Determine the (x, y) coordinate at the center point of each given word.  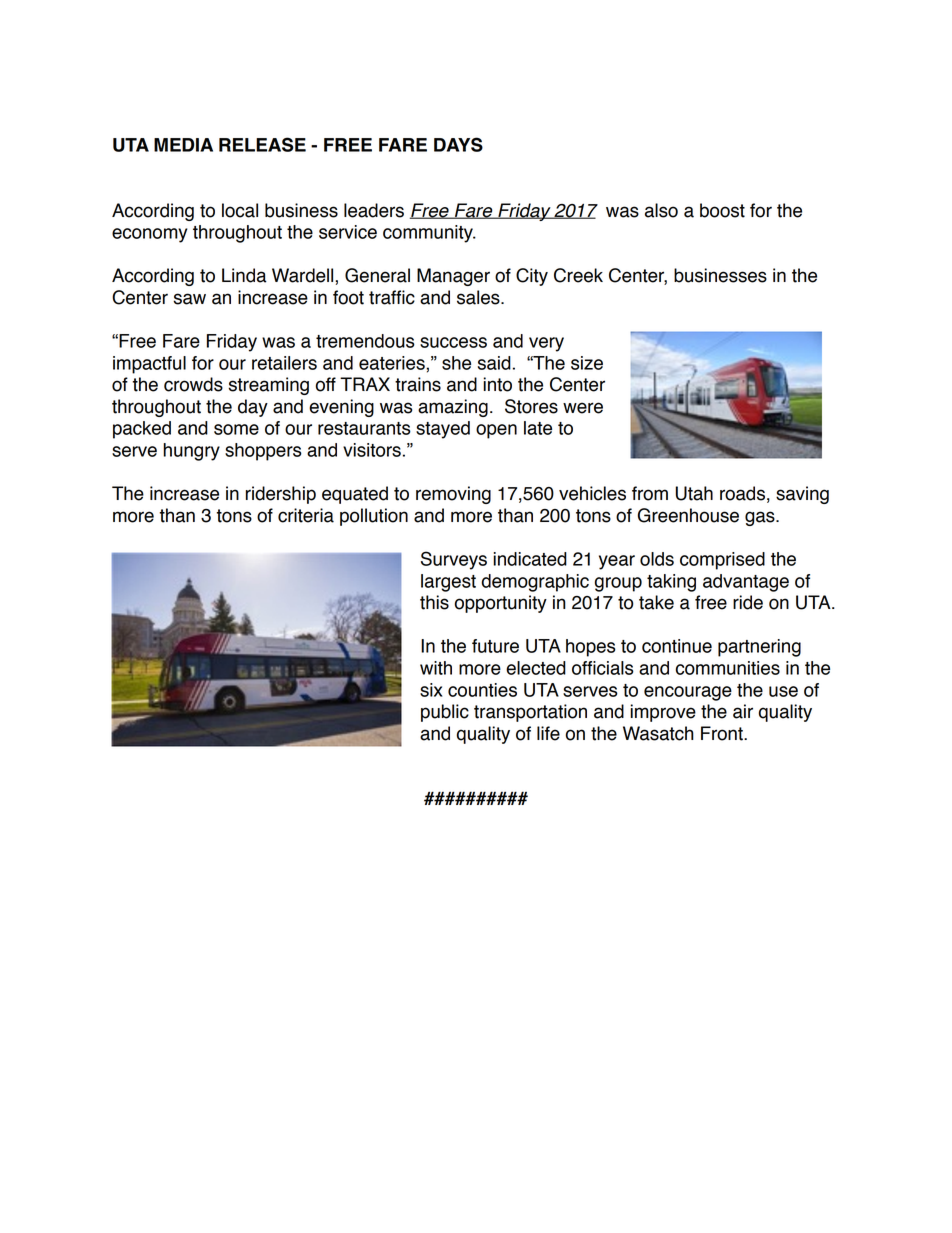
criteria (306, 515)
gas (761, 518)
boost (722, 210)
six (431, 690)
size (587, 363)
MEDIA (183, 145)
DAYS (458, 144)
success (453, 342)
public (445, 713)
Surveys (454, 560)
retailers (284, 363)
